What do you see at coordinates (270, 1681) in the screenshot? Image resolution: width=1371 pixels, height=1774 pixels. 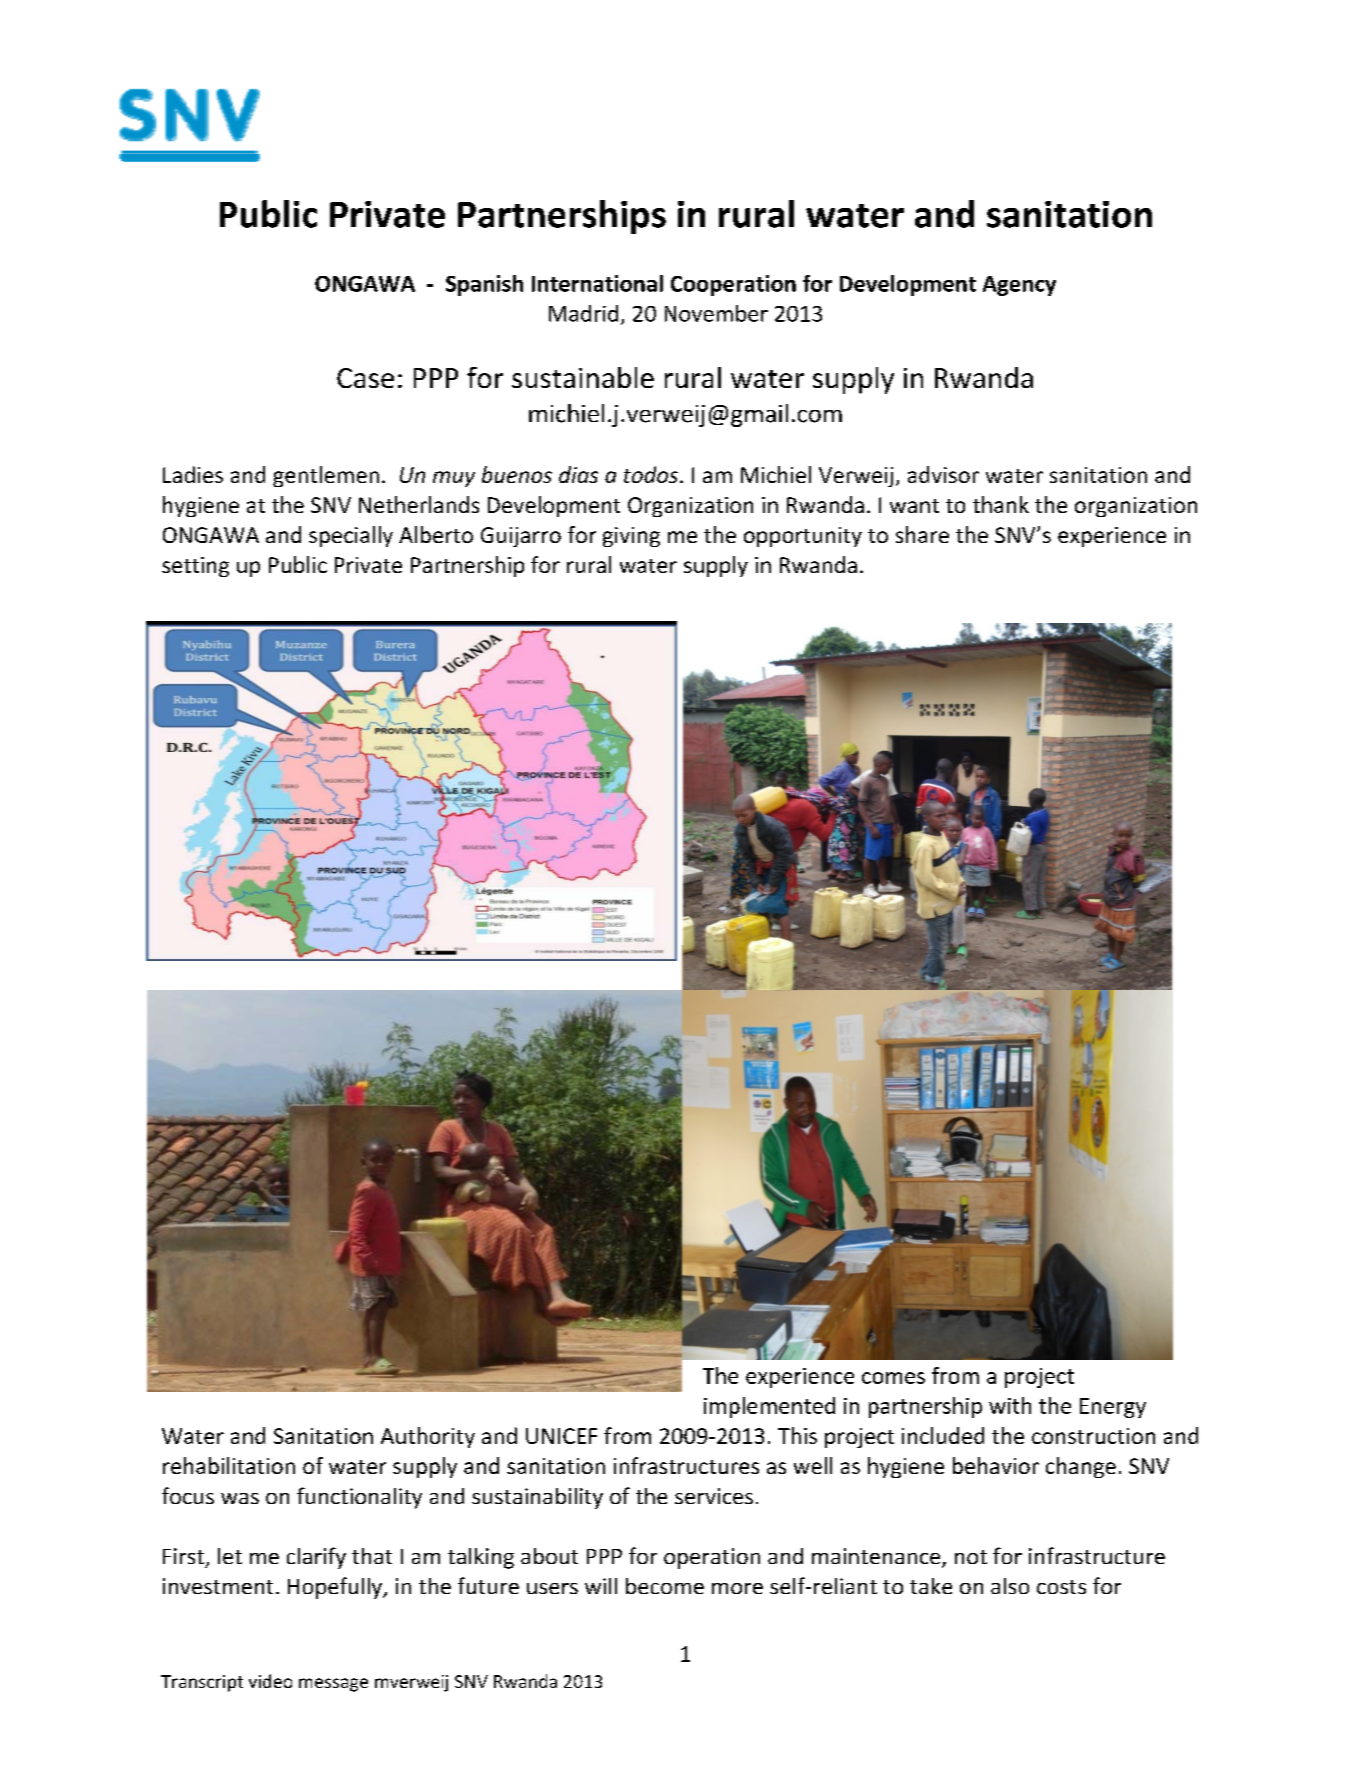 I see `video` at bounding box center [270, 1681].
